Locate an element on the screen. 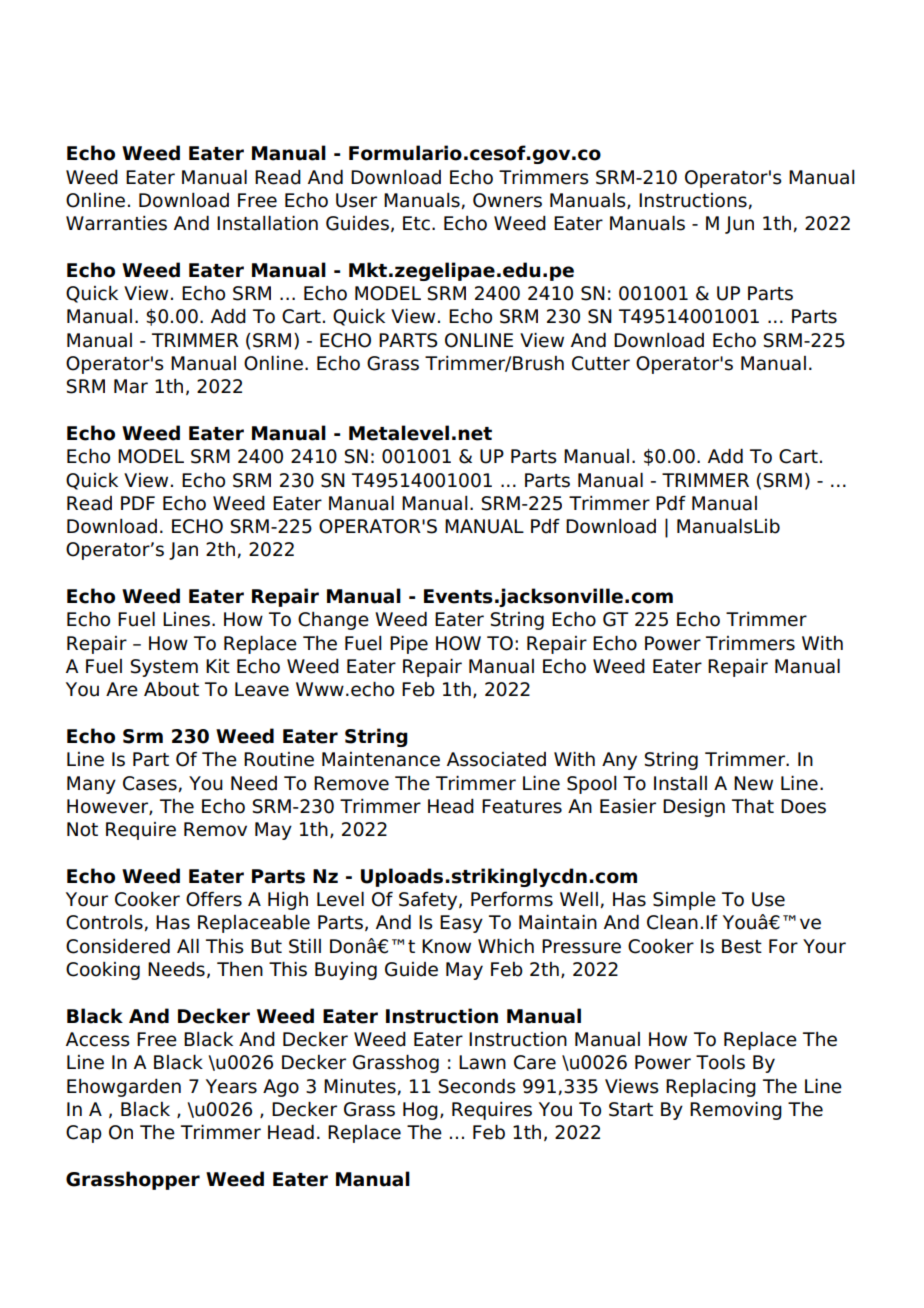 This screenshot has height=1308, width=924. New is located at coordinates (753, 783).
